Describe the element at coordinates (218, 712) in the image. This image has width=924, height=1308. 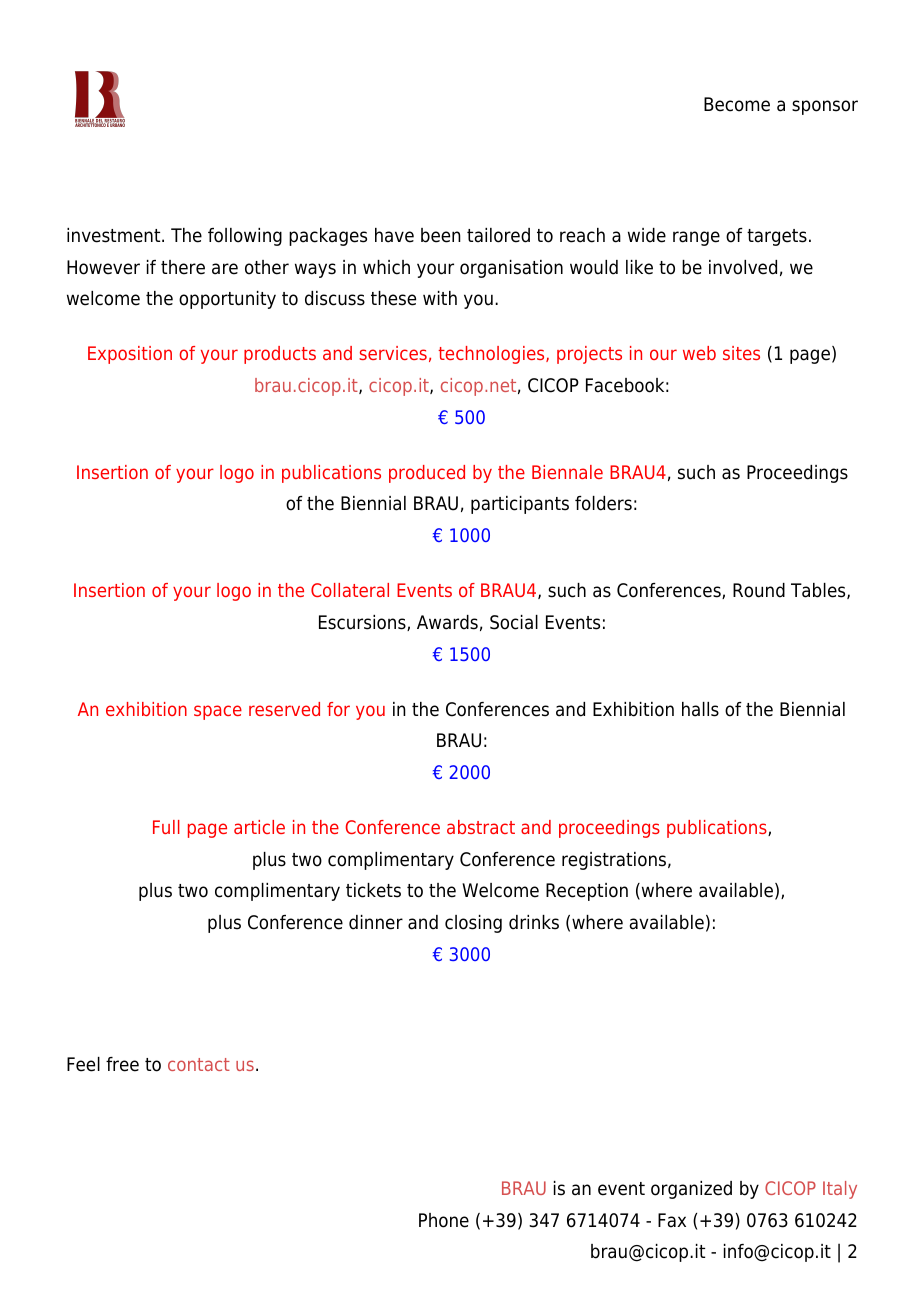
I see `space` at that location.
